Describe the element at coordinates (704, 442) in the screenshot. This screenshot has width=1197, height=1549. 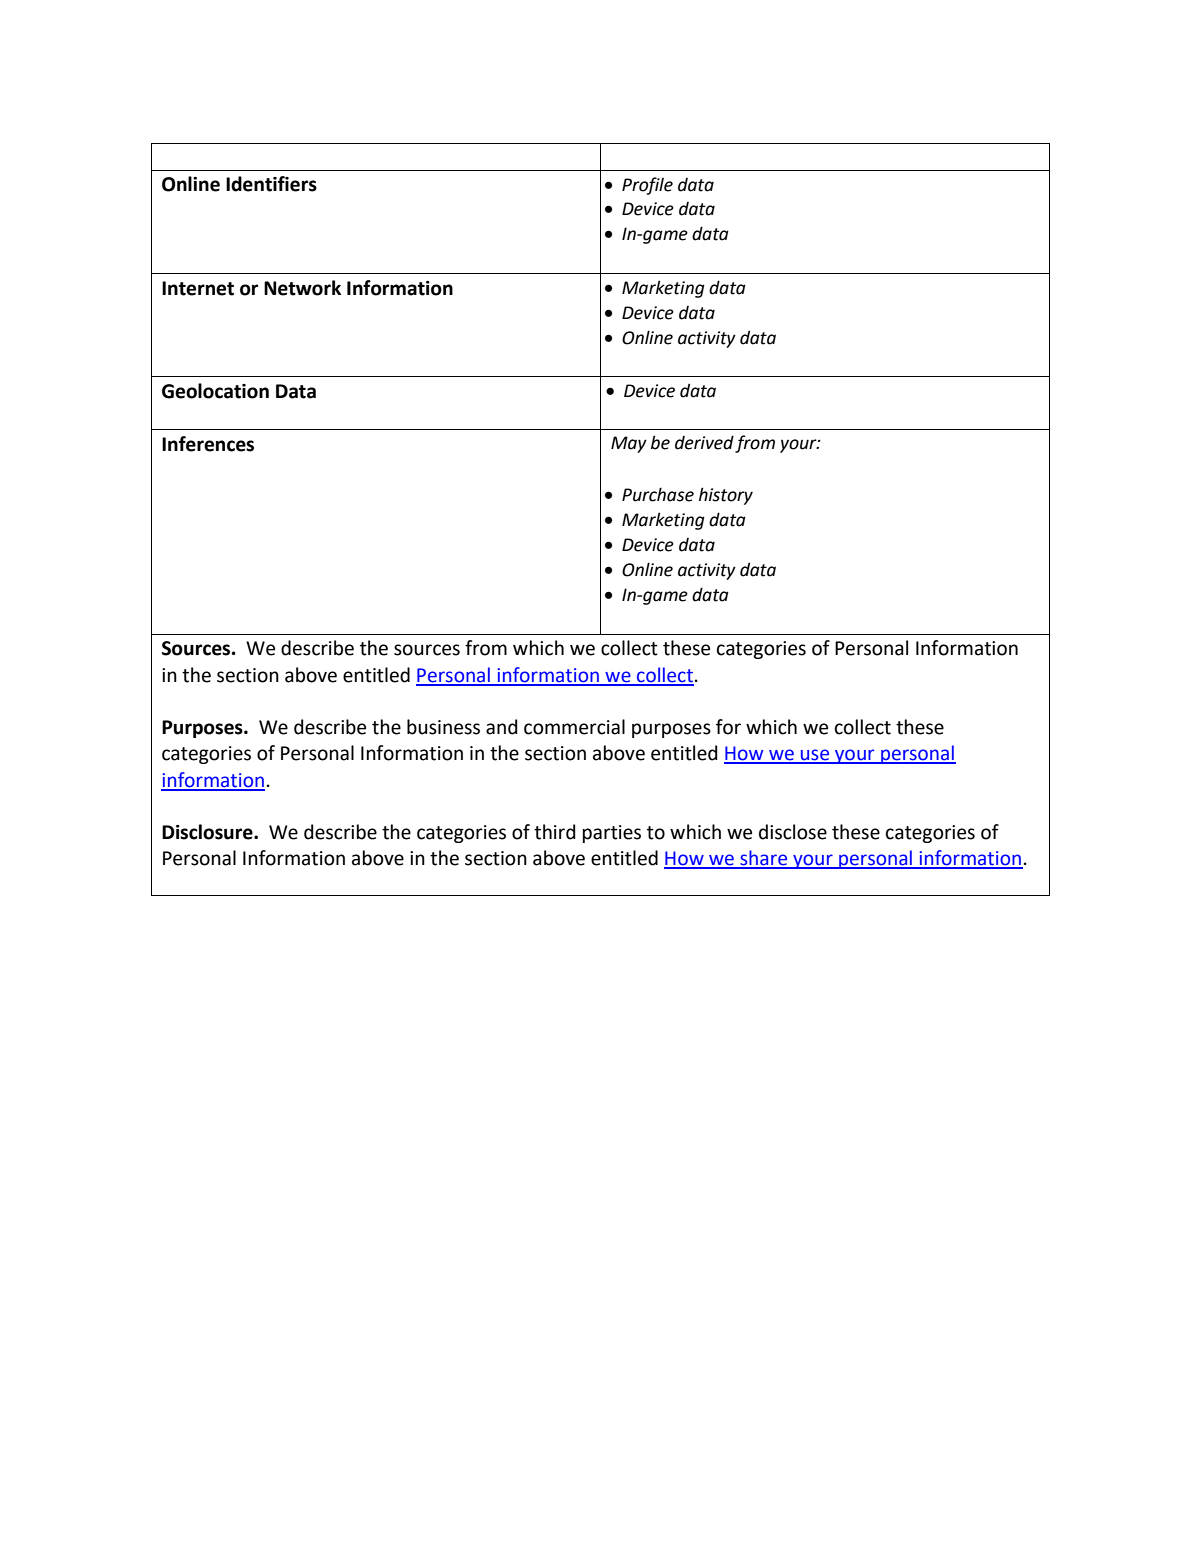
I see `derived` at that location.
